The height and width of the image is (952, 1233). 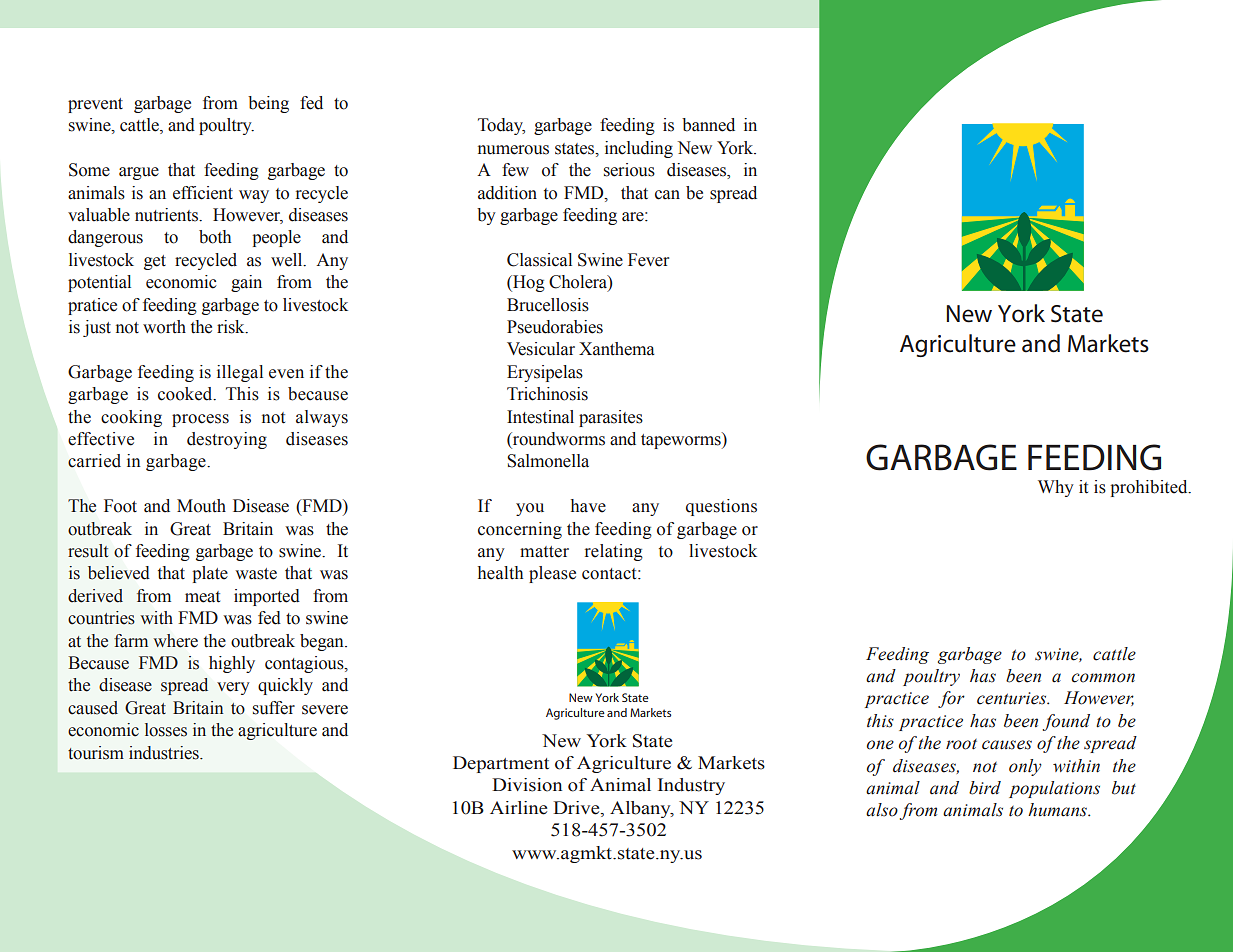 I want to click on being, so click(x=268, y=104).
